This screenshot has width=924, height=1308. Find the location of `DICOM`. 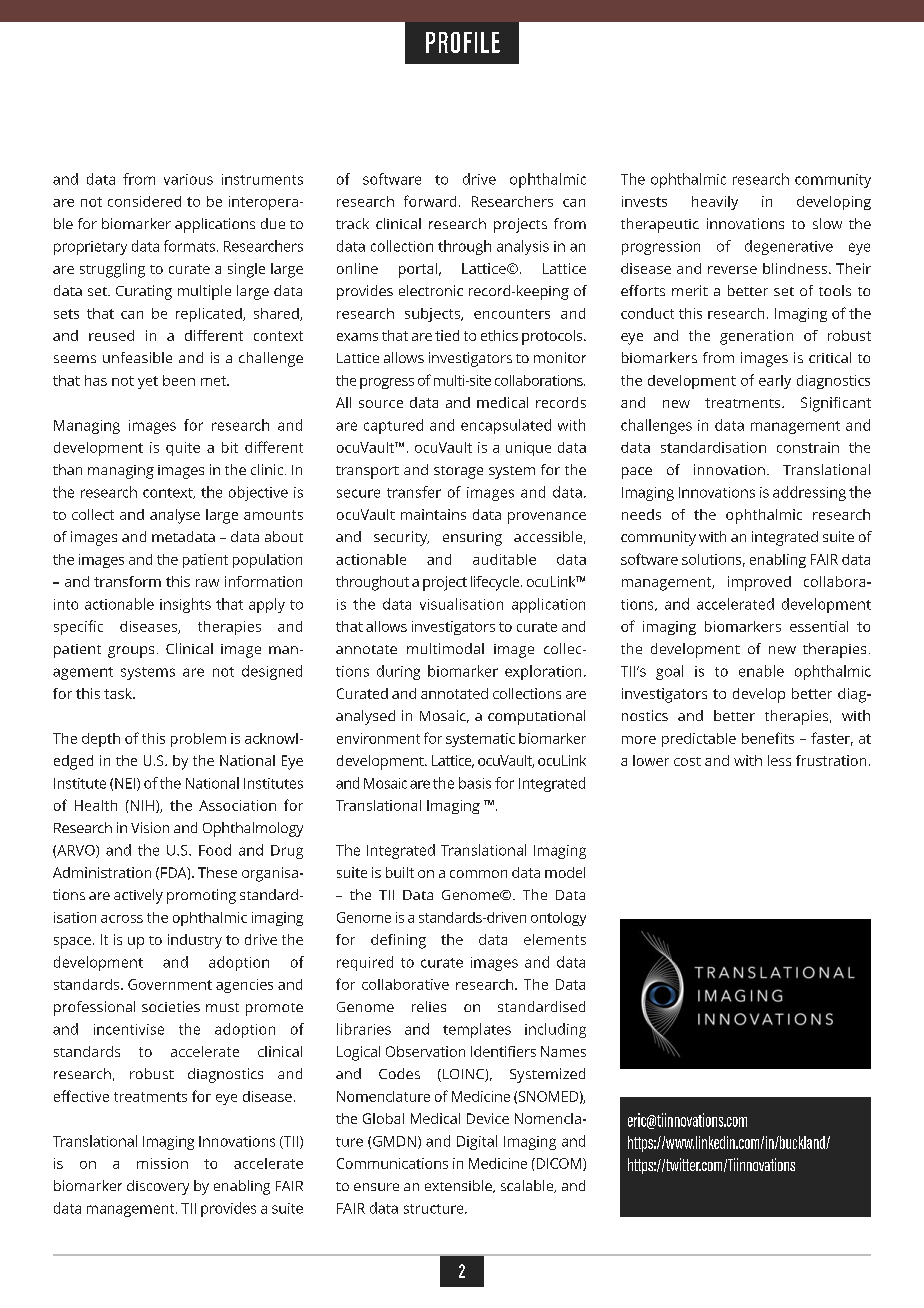

DICOM is located at coordinates (559, 1164).
